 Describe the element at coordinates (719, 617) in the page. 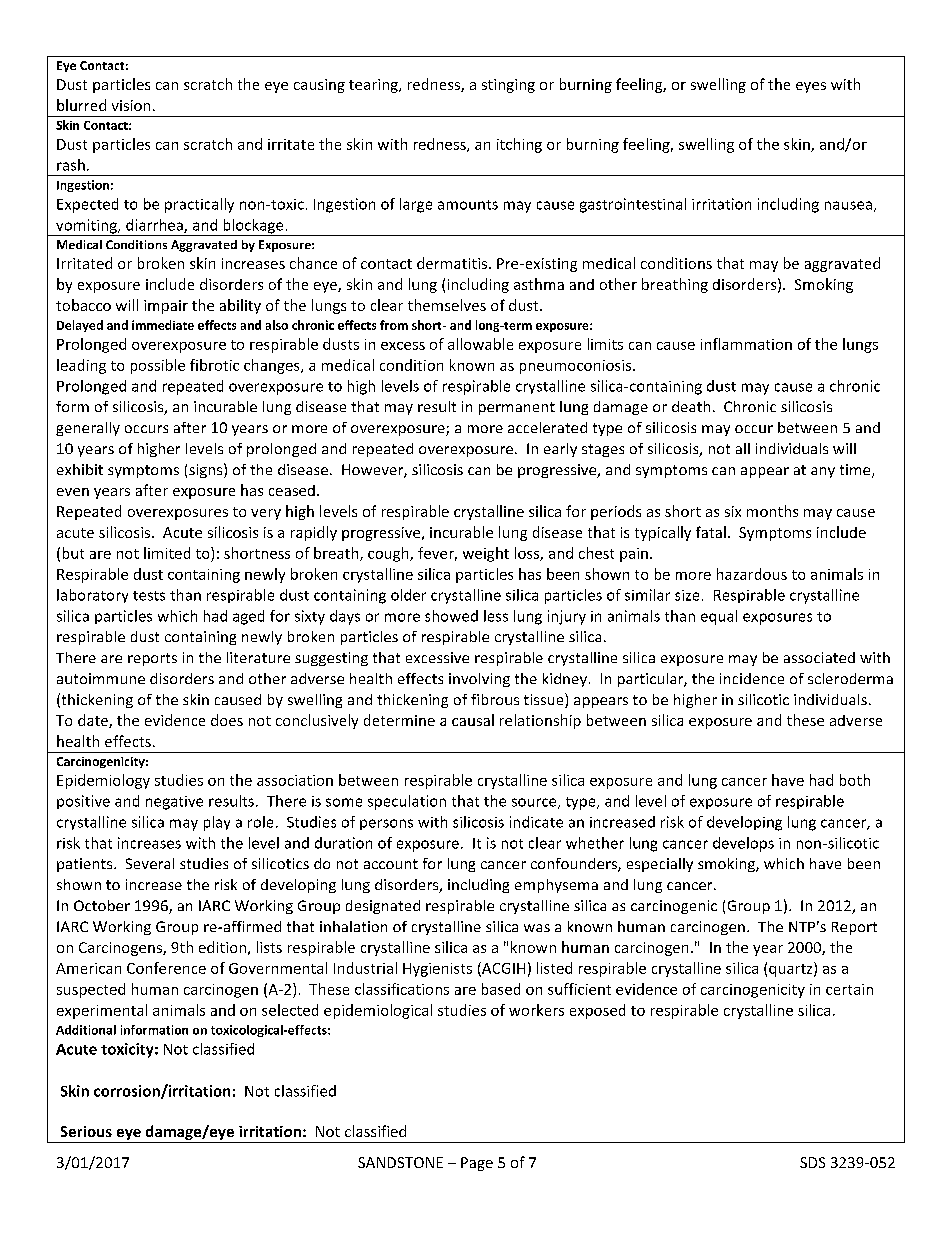

I see `equal` at that location.
